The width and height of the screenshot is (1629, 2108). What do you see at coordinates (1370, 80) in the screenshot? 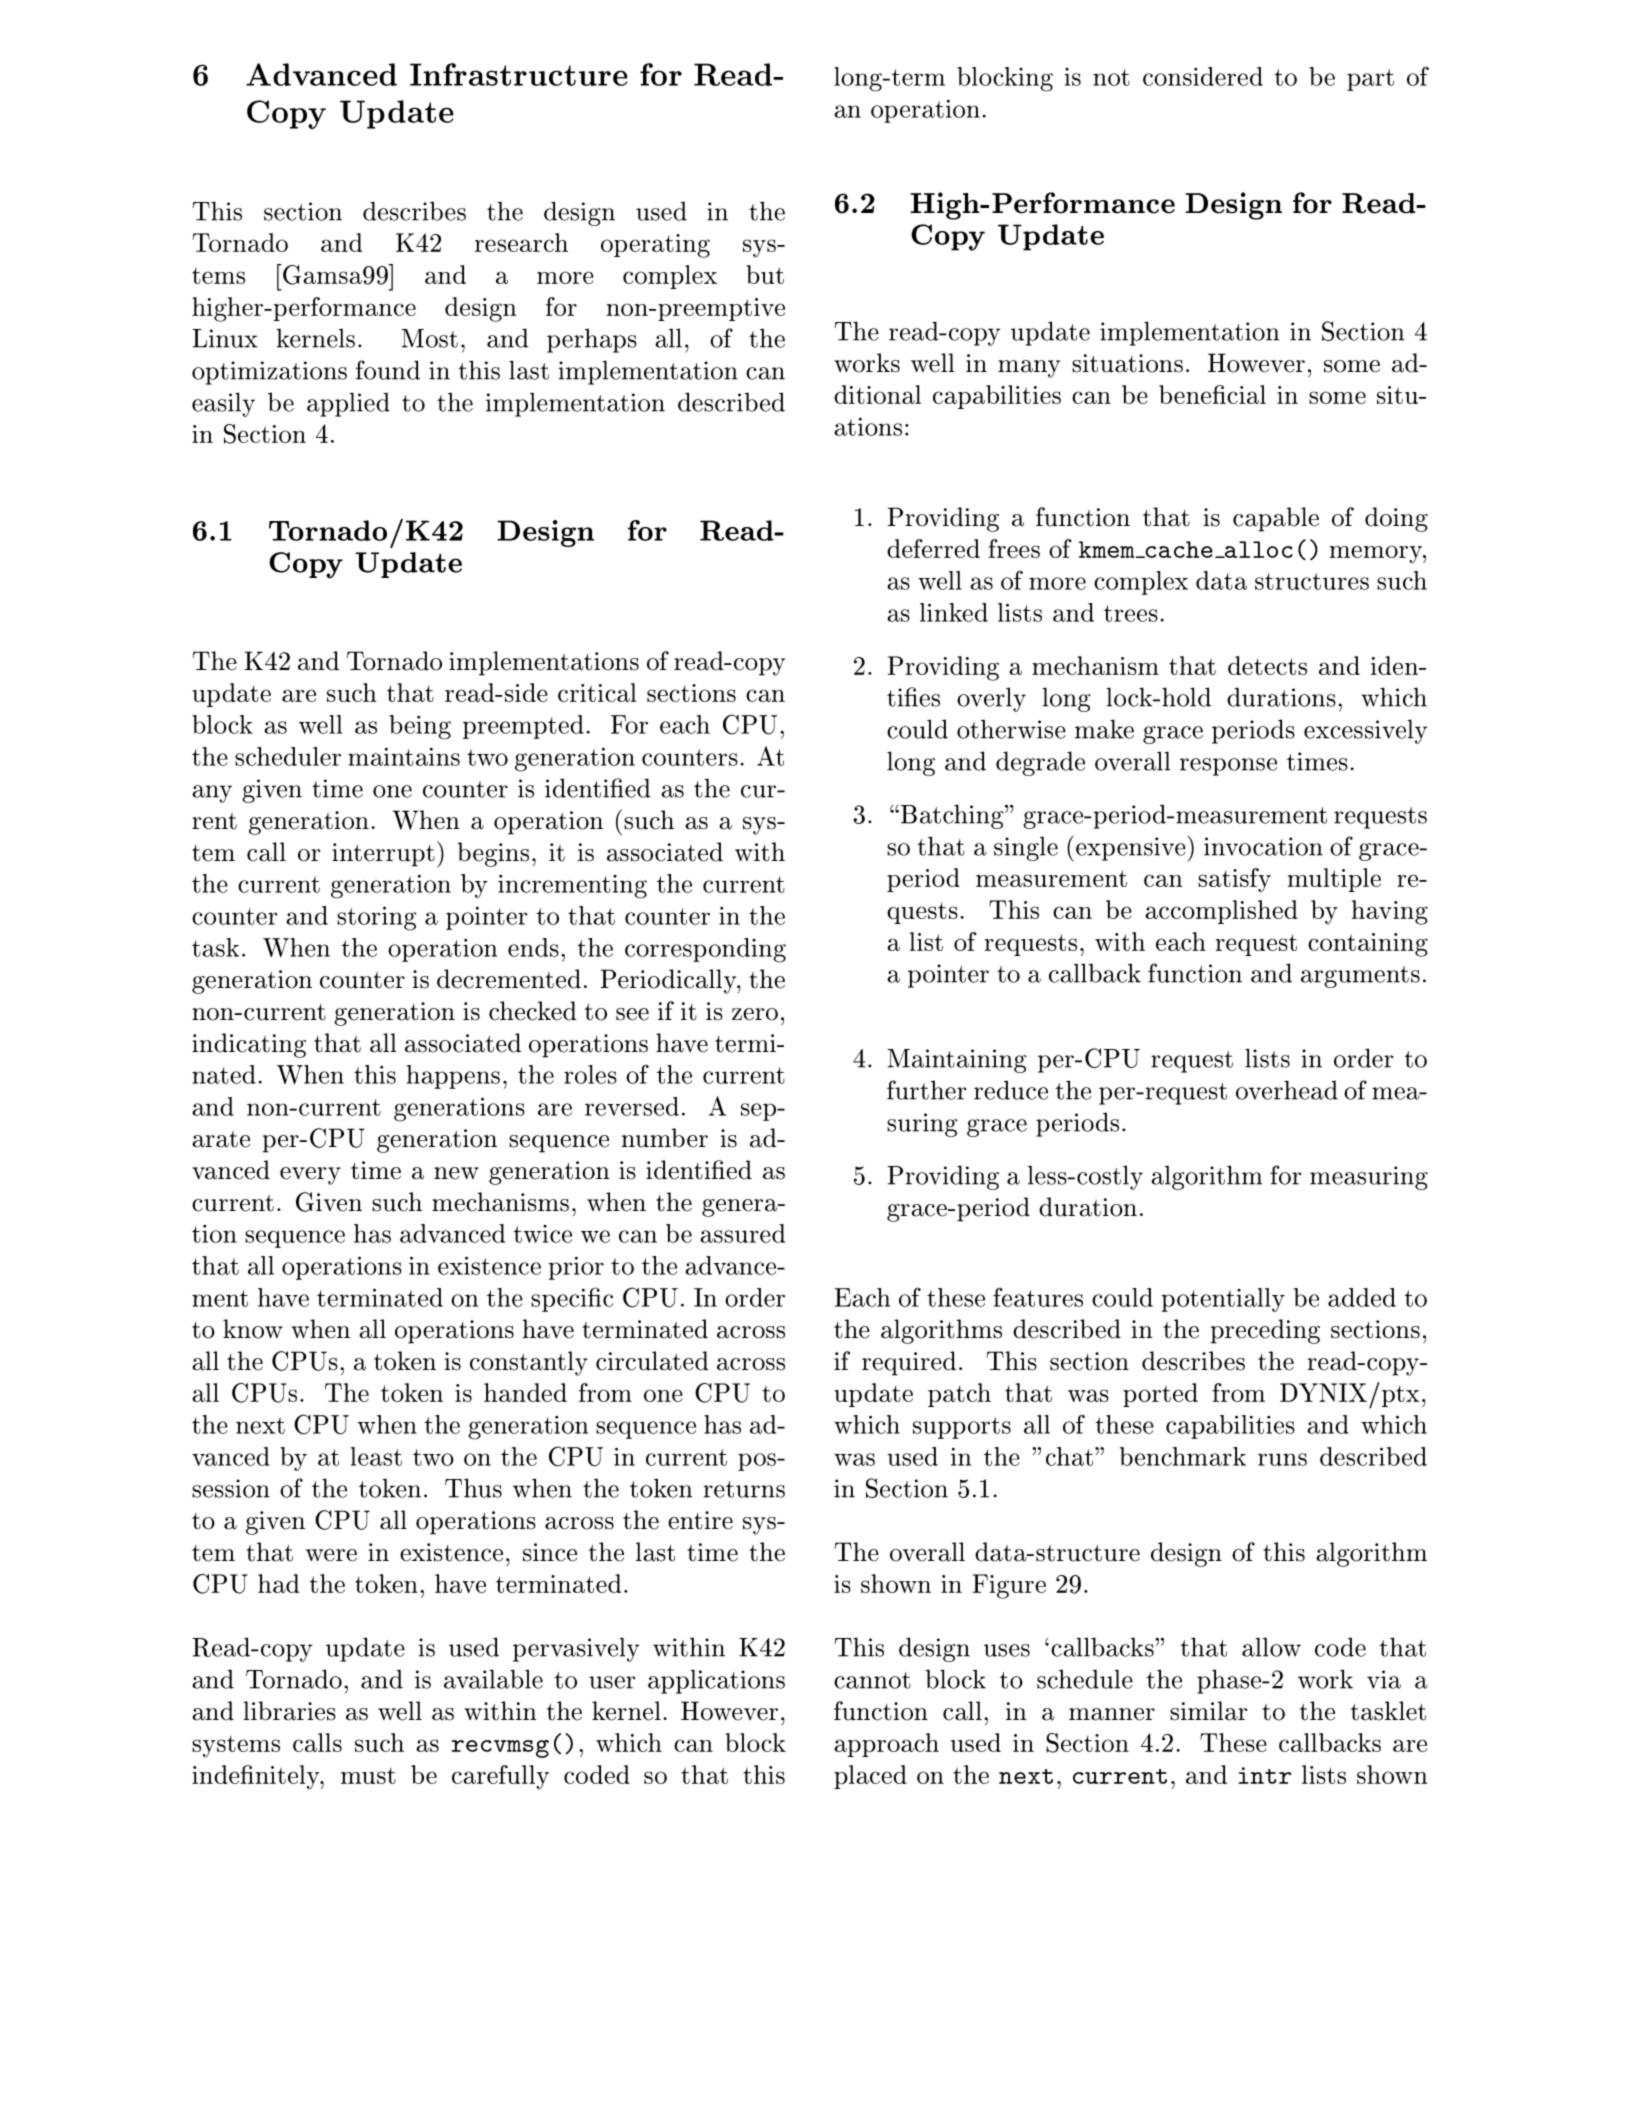
I see `part` at bounding box center [1370, 80].
